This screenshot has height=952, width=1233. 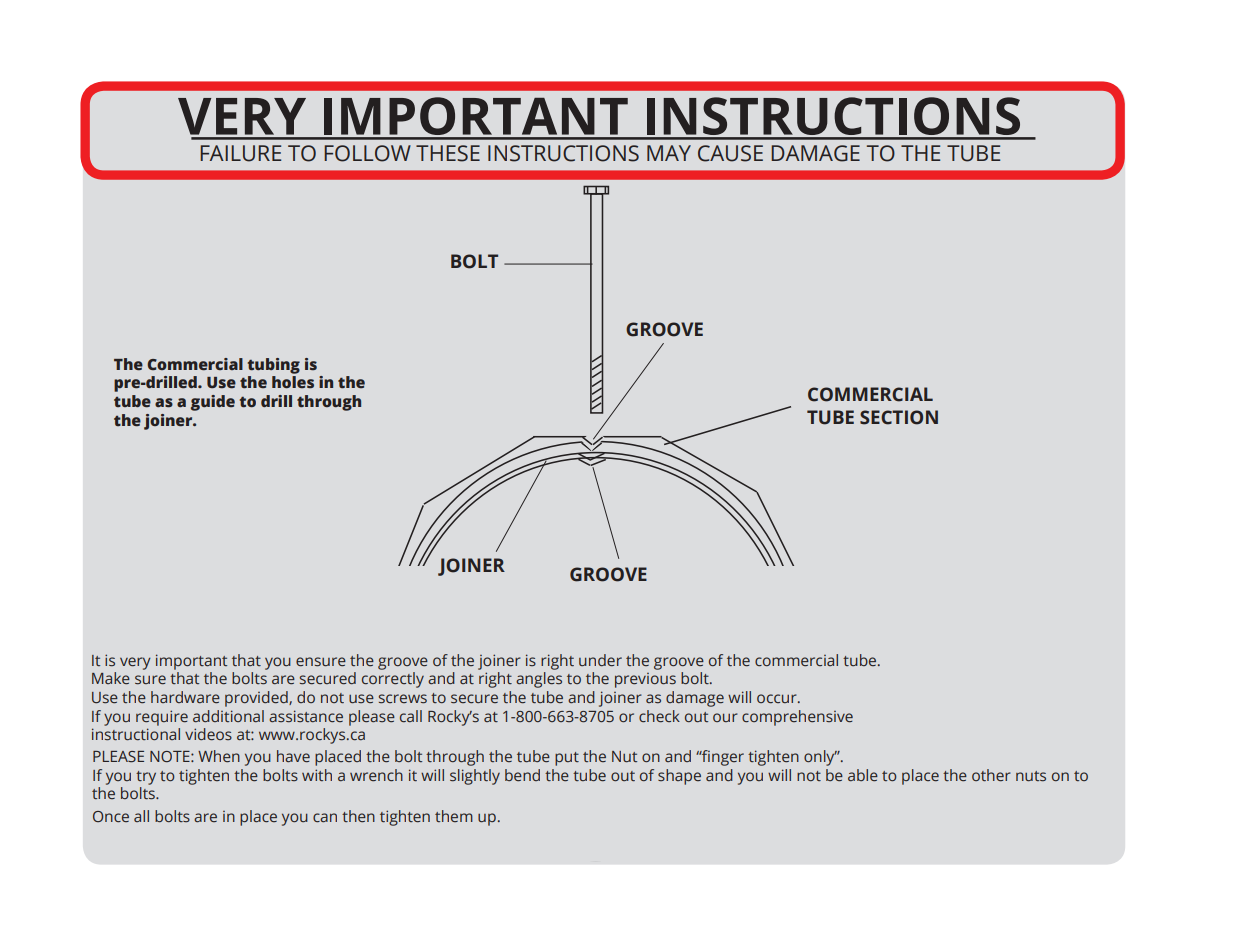 What do you see at coordinates (213, 403) in the screenshot?
I see `guide` at bounding box center [213, 403].
